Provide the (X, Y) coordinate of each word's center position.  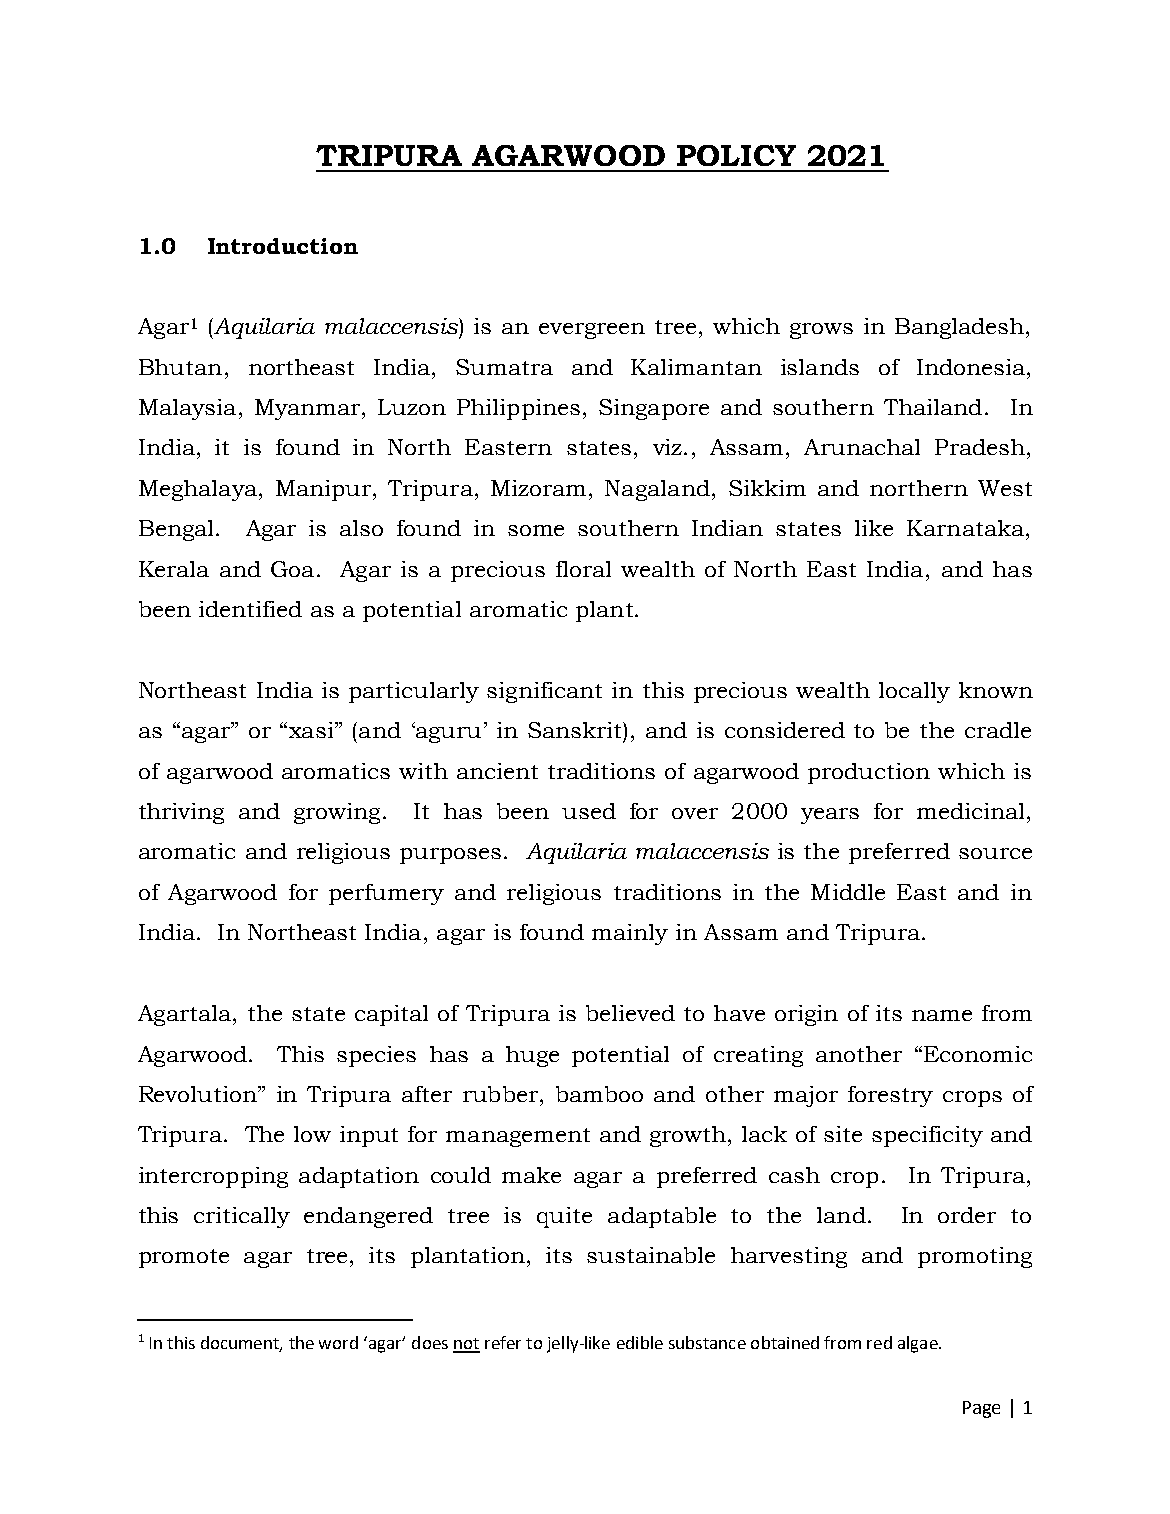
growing (337, 813)
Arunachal (862, 447)
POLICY (736, 155)
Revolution (199, 1094)
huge (532, 1056)
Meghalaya (199, 490)
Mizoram (538, 488)
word (338, 1342)
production (869, 773)
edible (640, 1342)
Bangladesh (961, 328)
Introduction (283, 246)
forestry (890, 1096)
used (589, 811)
